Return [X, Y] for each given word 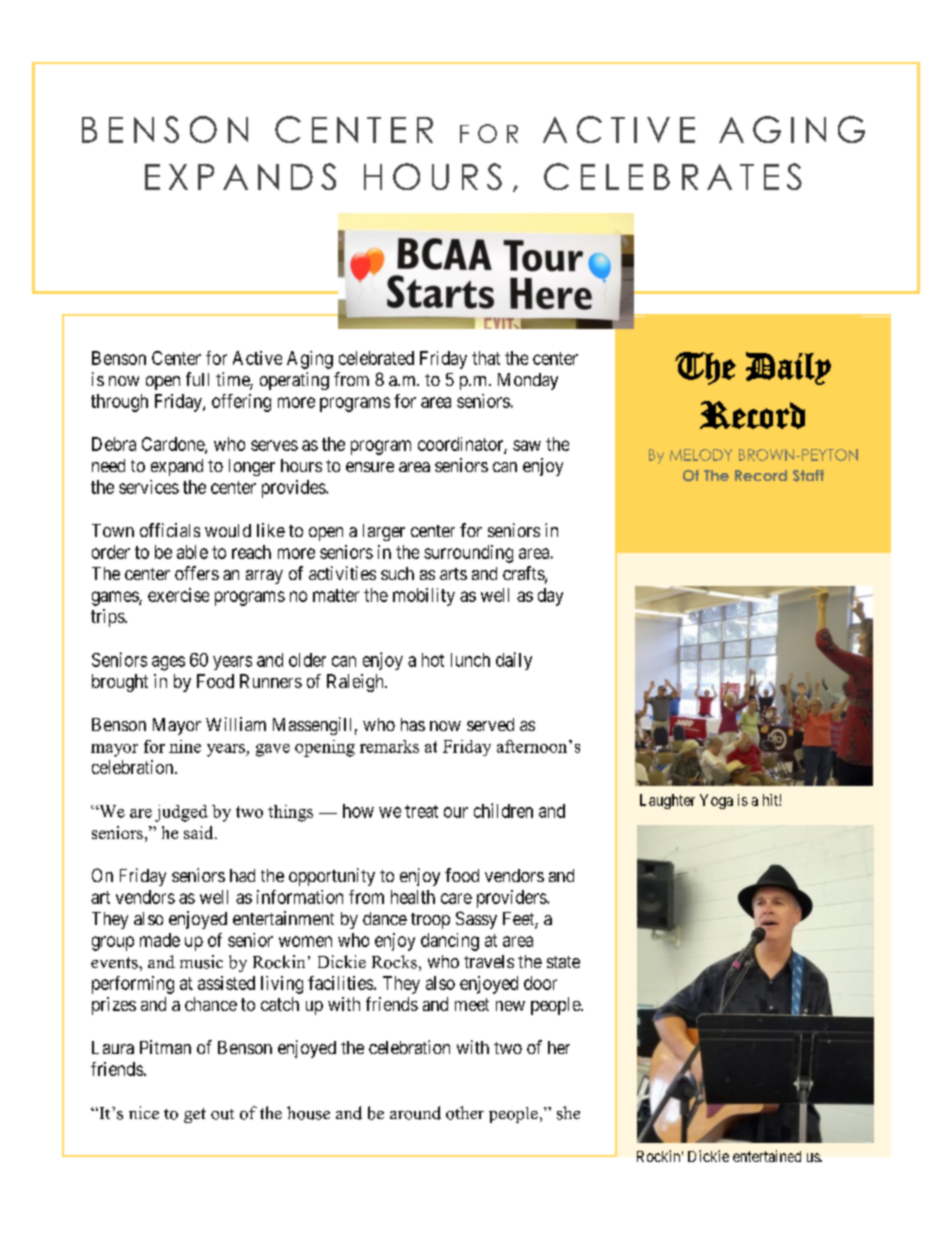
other [465, 1113]
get [195, 1115]
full [197, 379]
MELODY [701, 455]
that [486, 358]
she [568, 1113]
